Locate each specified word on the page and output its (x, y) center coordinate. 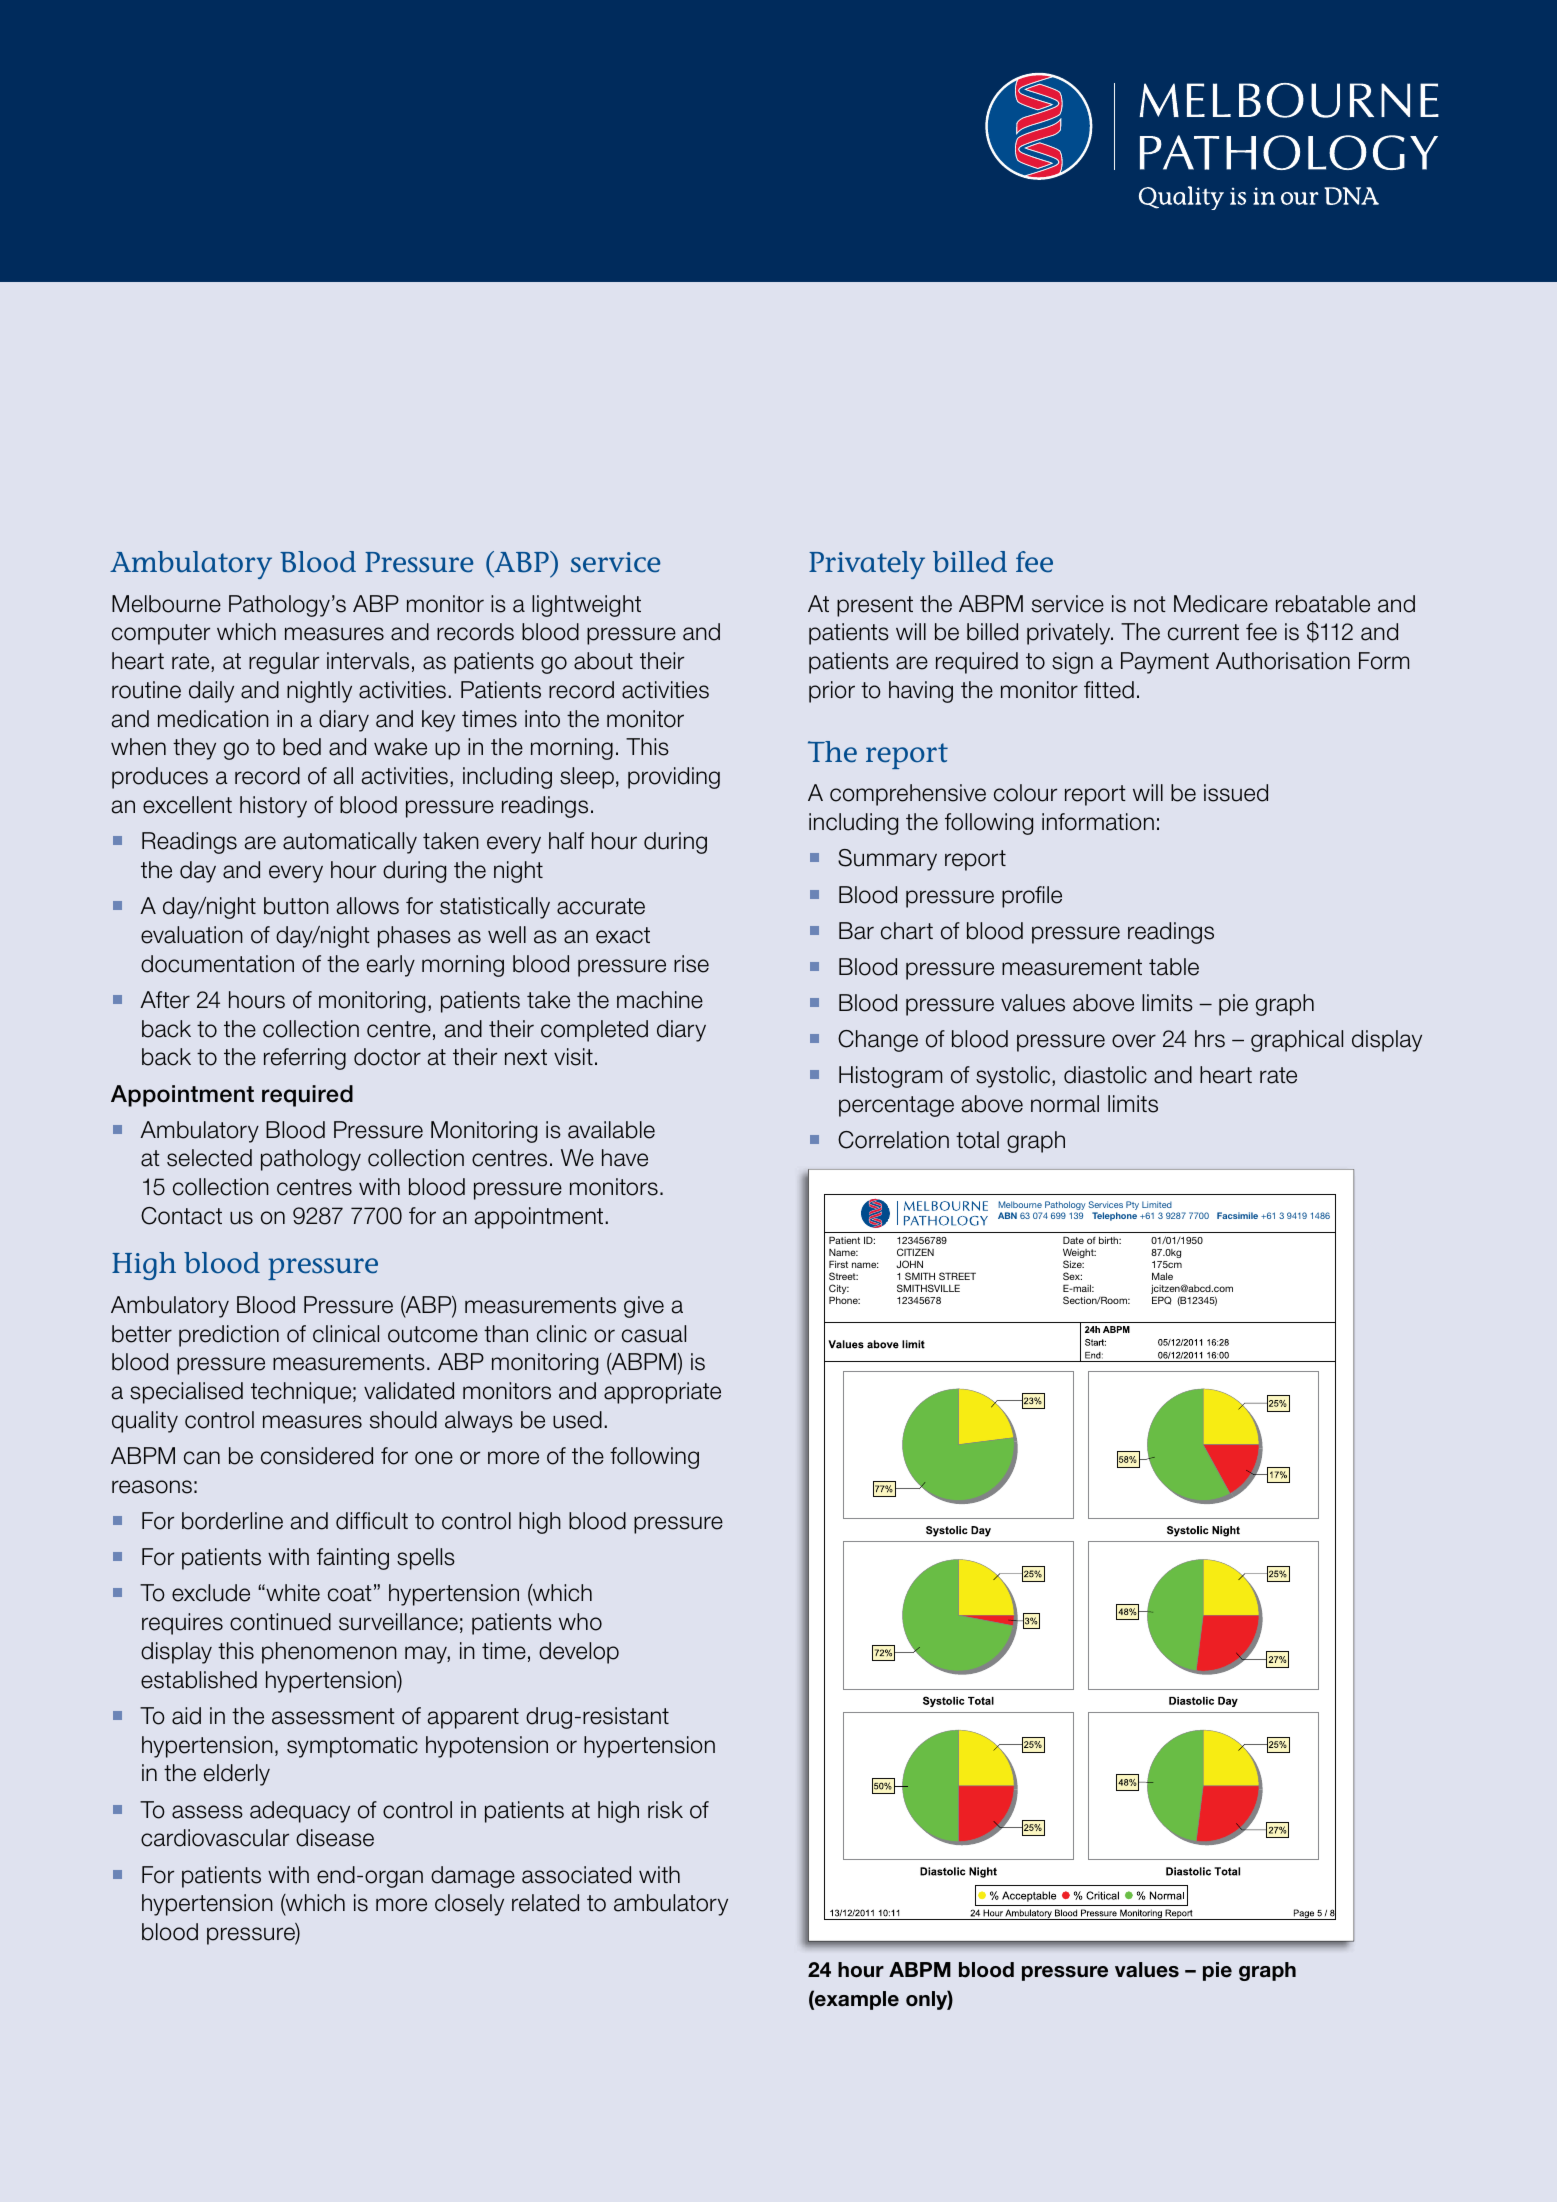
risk (665, 1810)
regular (284, 663)
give (644, 1307)
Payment (1165, 663)
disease (335, 1838)
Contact (181, 1216)
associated (576, 1875)
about (603, 661)
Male (1162, 1276)
